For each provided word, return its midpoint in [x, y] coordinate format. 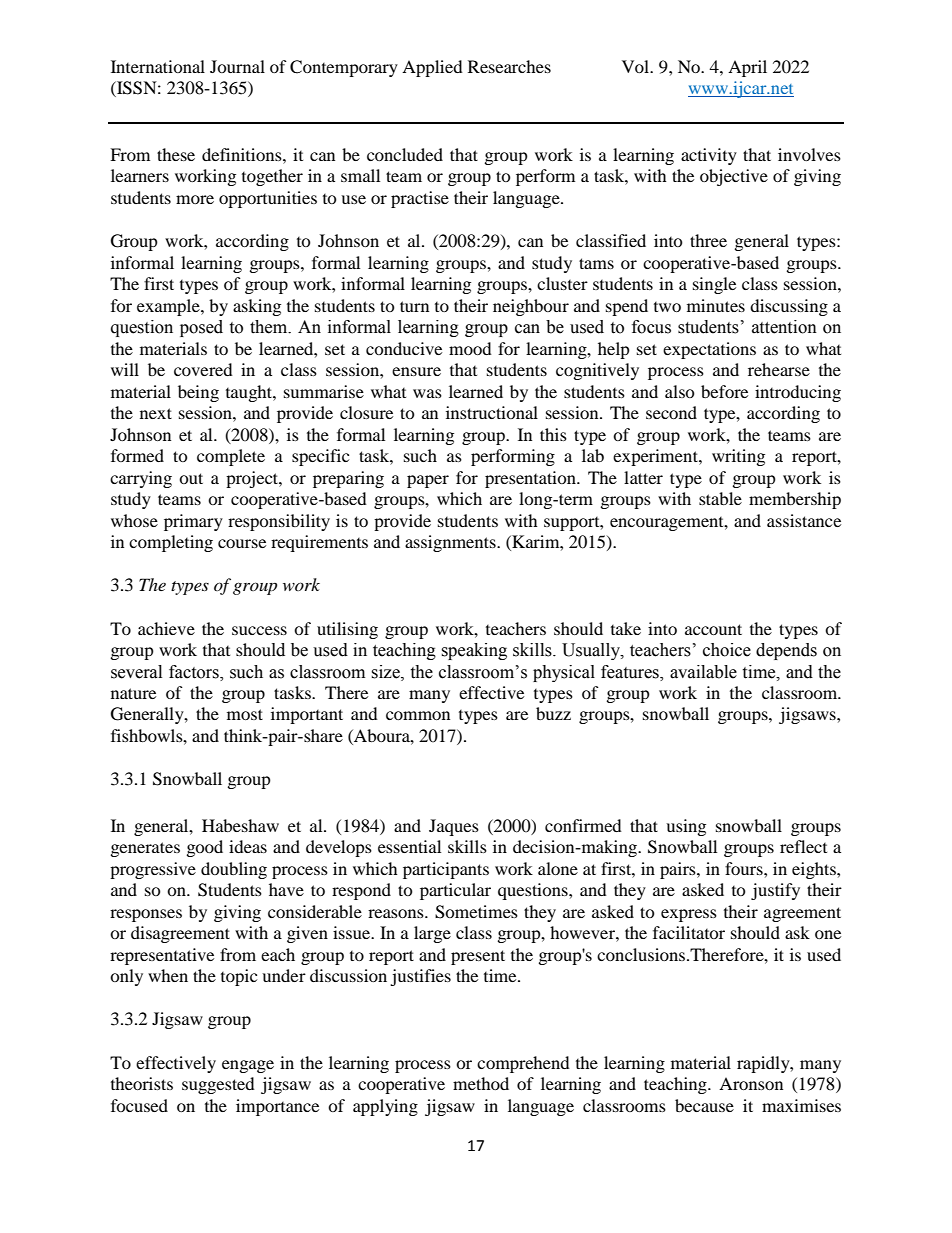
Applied [432, 68]
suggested [218, 1085]
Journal [237, 66]
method [481, 1083]
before [724, 391]
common [418, 715]
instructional [492, 412]
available [703, 672]
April [747, 68]
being [198, 393]
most [245, 714]
